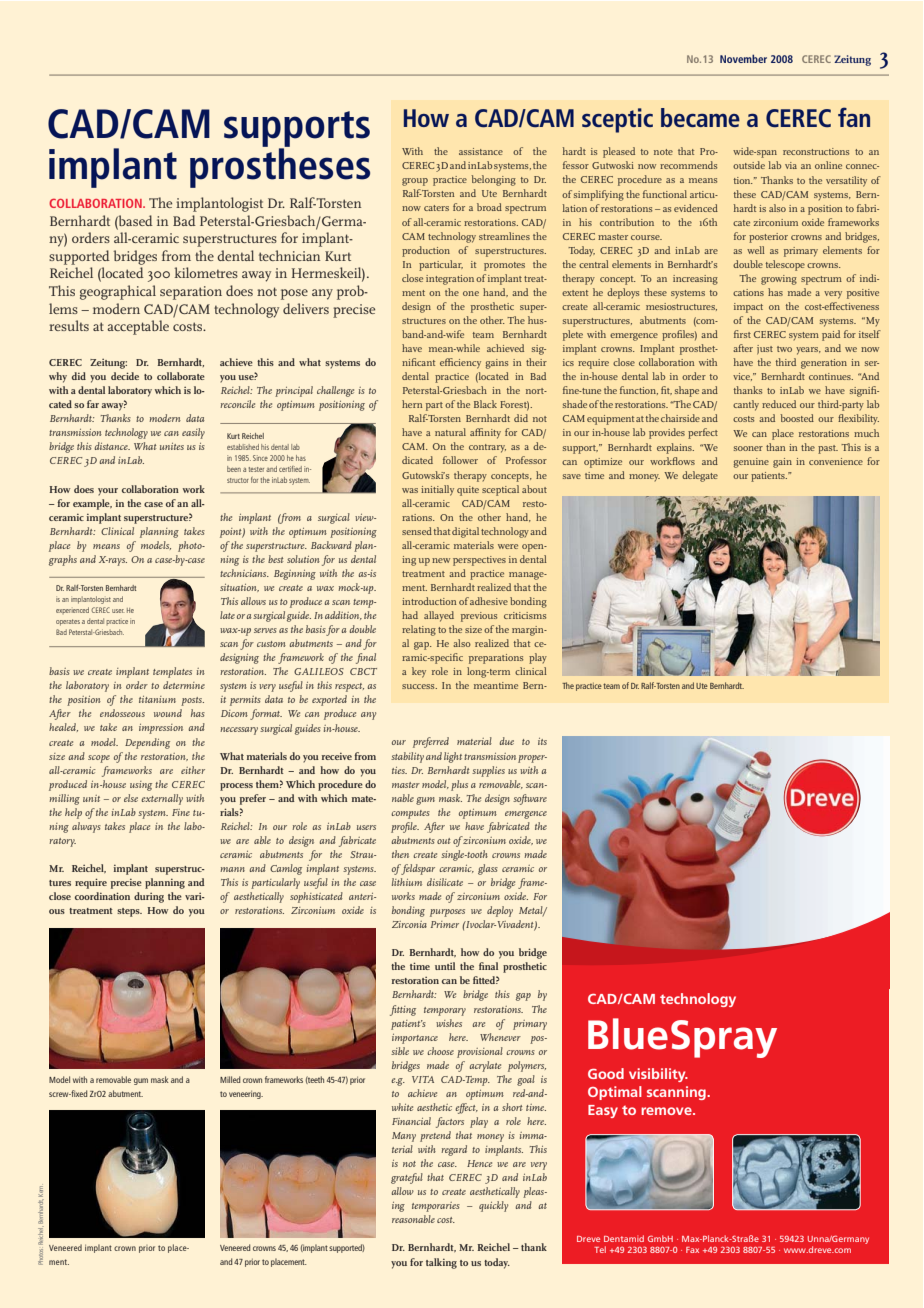  Describe the element at coordinates (479, 1163) in the page. I see `Hence` at that location.
